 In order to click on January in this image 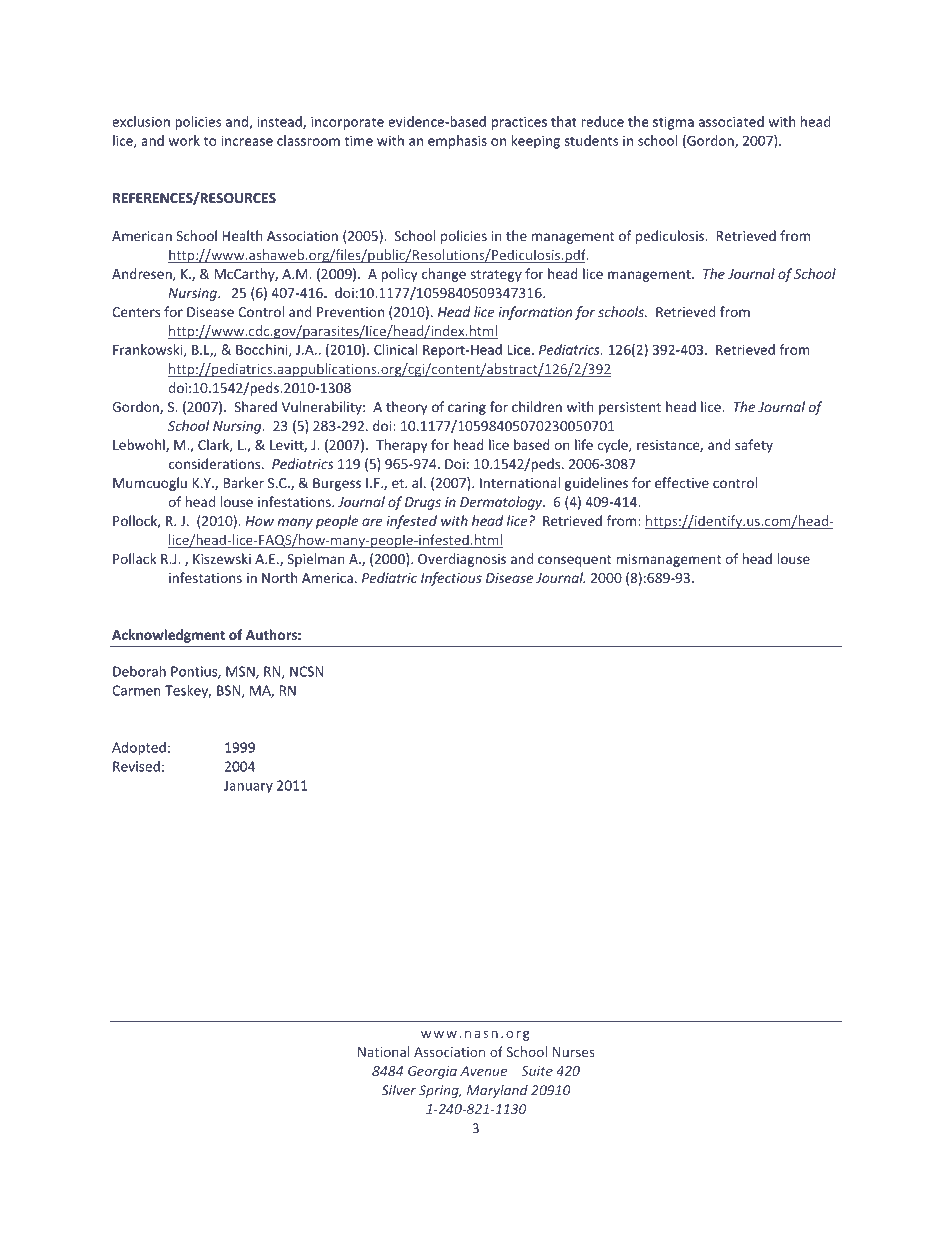, I will do `click(248, 787)`.
